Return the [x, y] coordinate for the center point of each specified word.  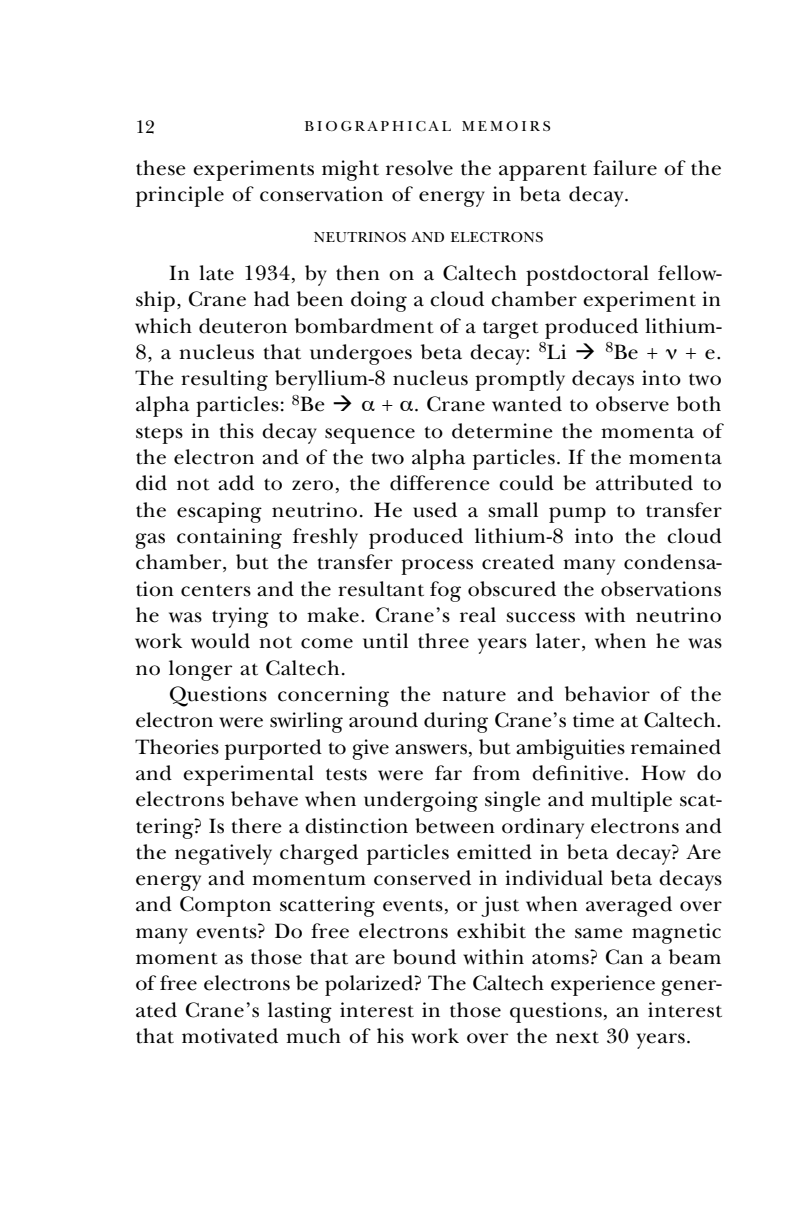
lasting [300, 1012]
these [161, 168]
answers [432, 749]
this [237, 431]
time [593, 720]
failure [625, 168]
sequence [370, 436]
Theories [177, 747]
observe [632, 404]
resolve [419, 168]
